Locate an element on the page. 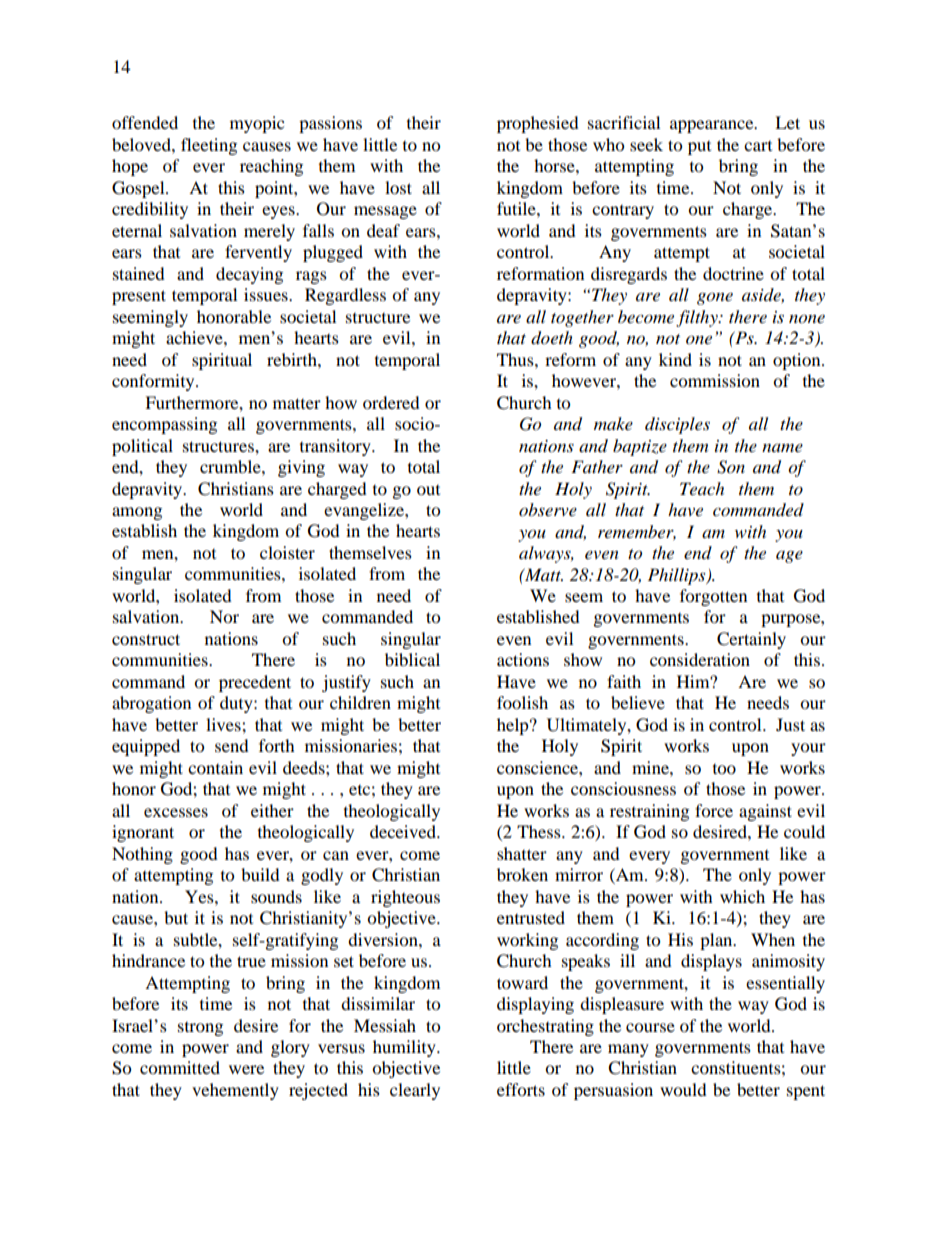  efforts is located at coordinates (521, 1089).
